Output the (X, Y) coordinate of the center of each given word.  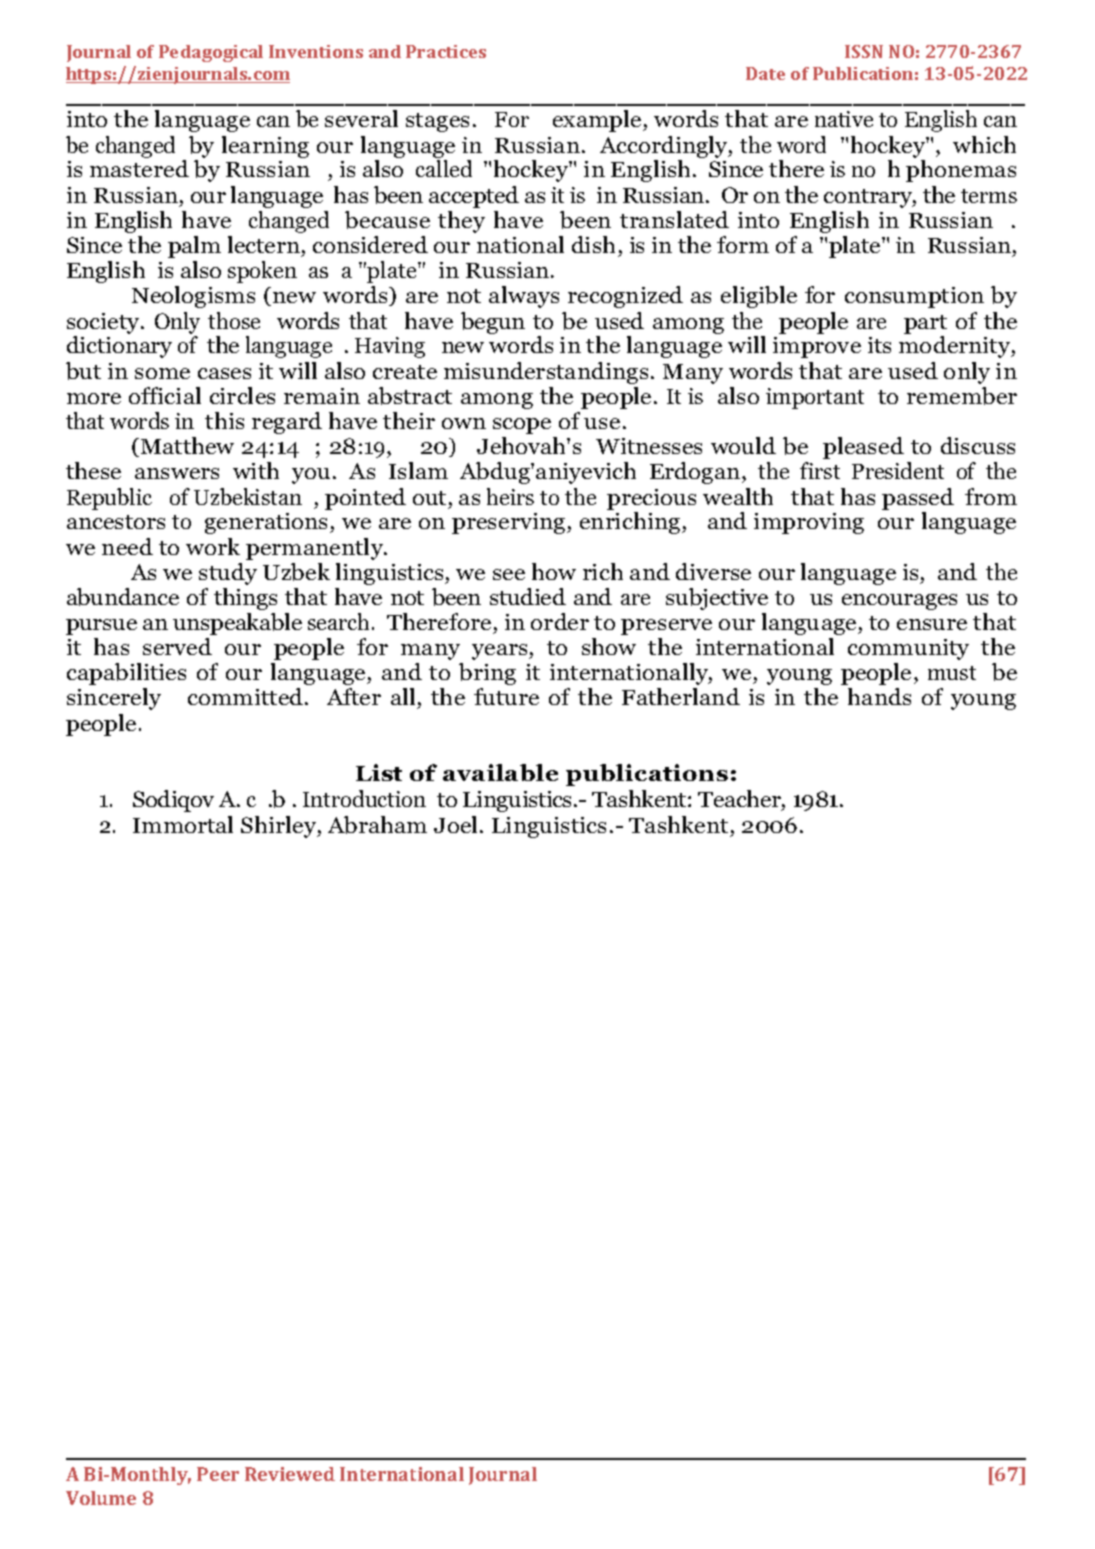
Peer (218, 1474)
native (844, 119)
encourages (899, 602)
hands (879, 696)
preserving (510, 523)
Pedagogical (211, 53)
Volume (101, 1498)
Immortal (183, 824)
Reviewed (290, 1474)
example (598, 121)
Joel (455, 824)
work (213, 546)
